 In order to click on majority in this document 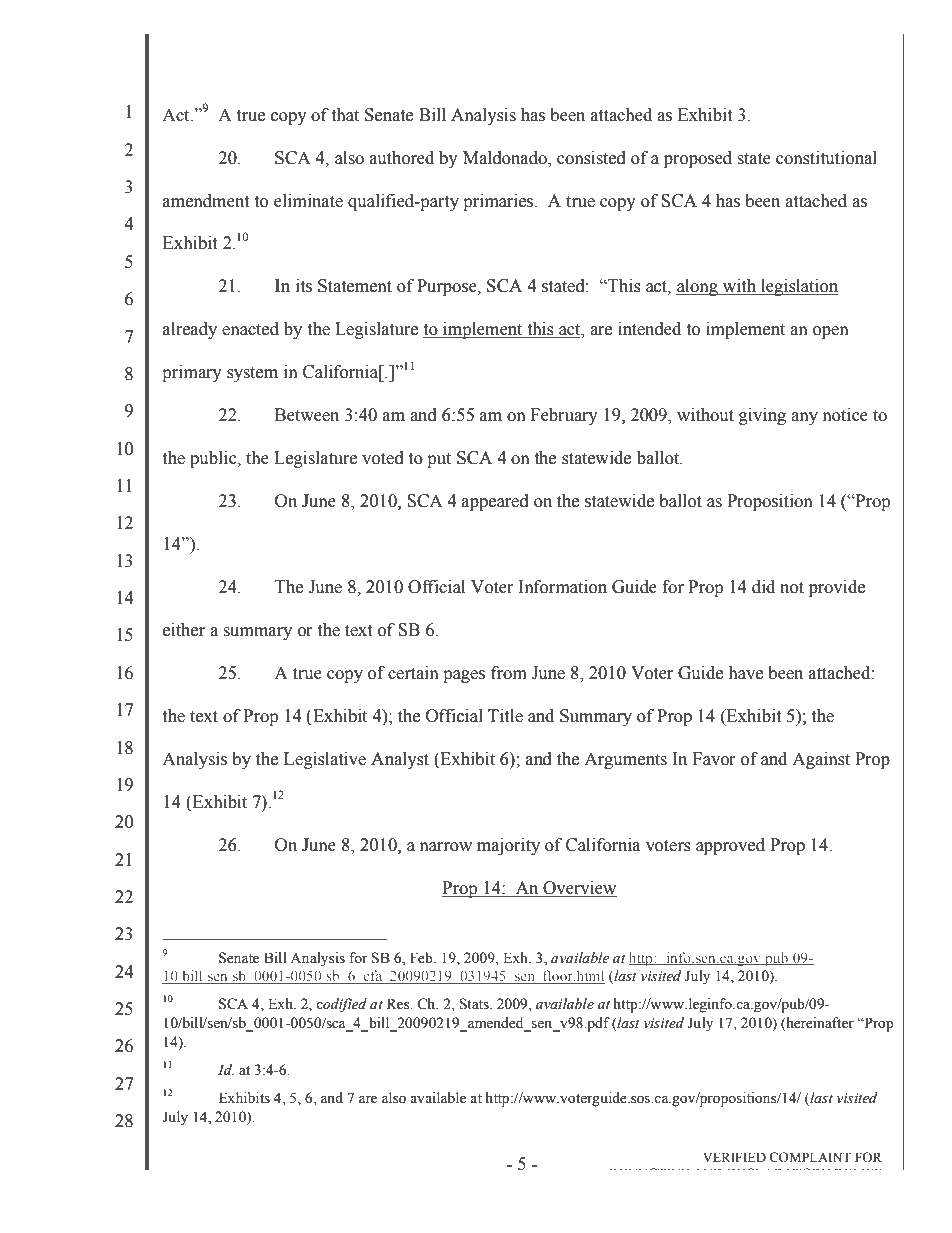, I will do `click(508, 846)`.
